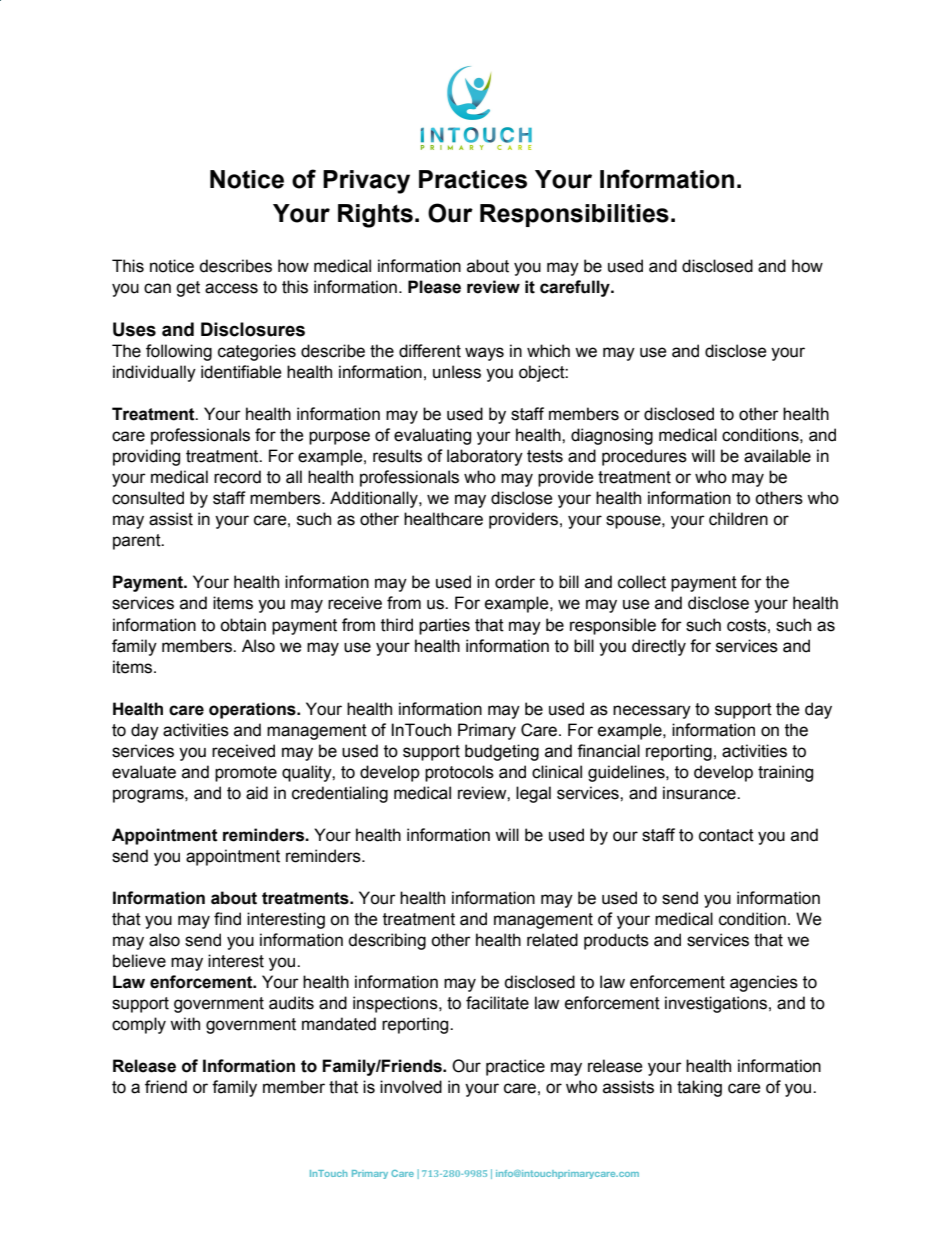 The height and width of the image is (1233, 952). Describe the element at coordinates (659, 647) in the image. I see `directly` at that location.
